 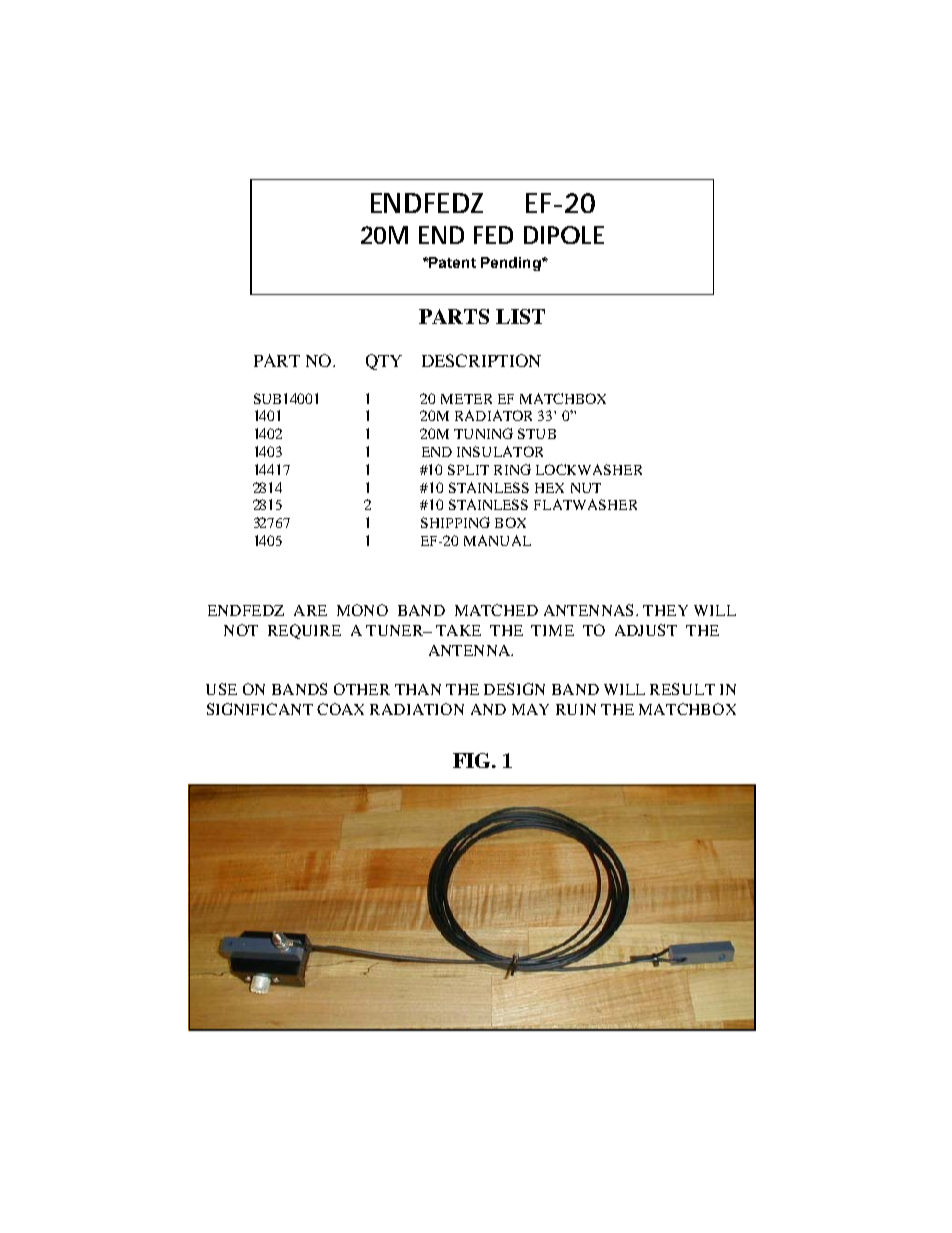 I want to click on NUT, so click(x=586, y=488).
